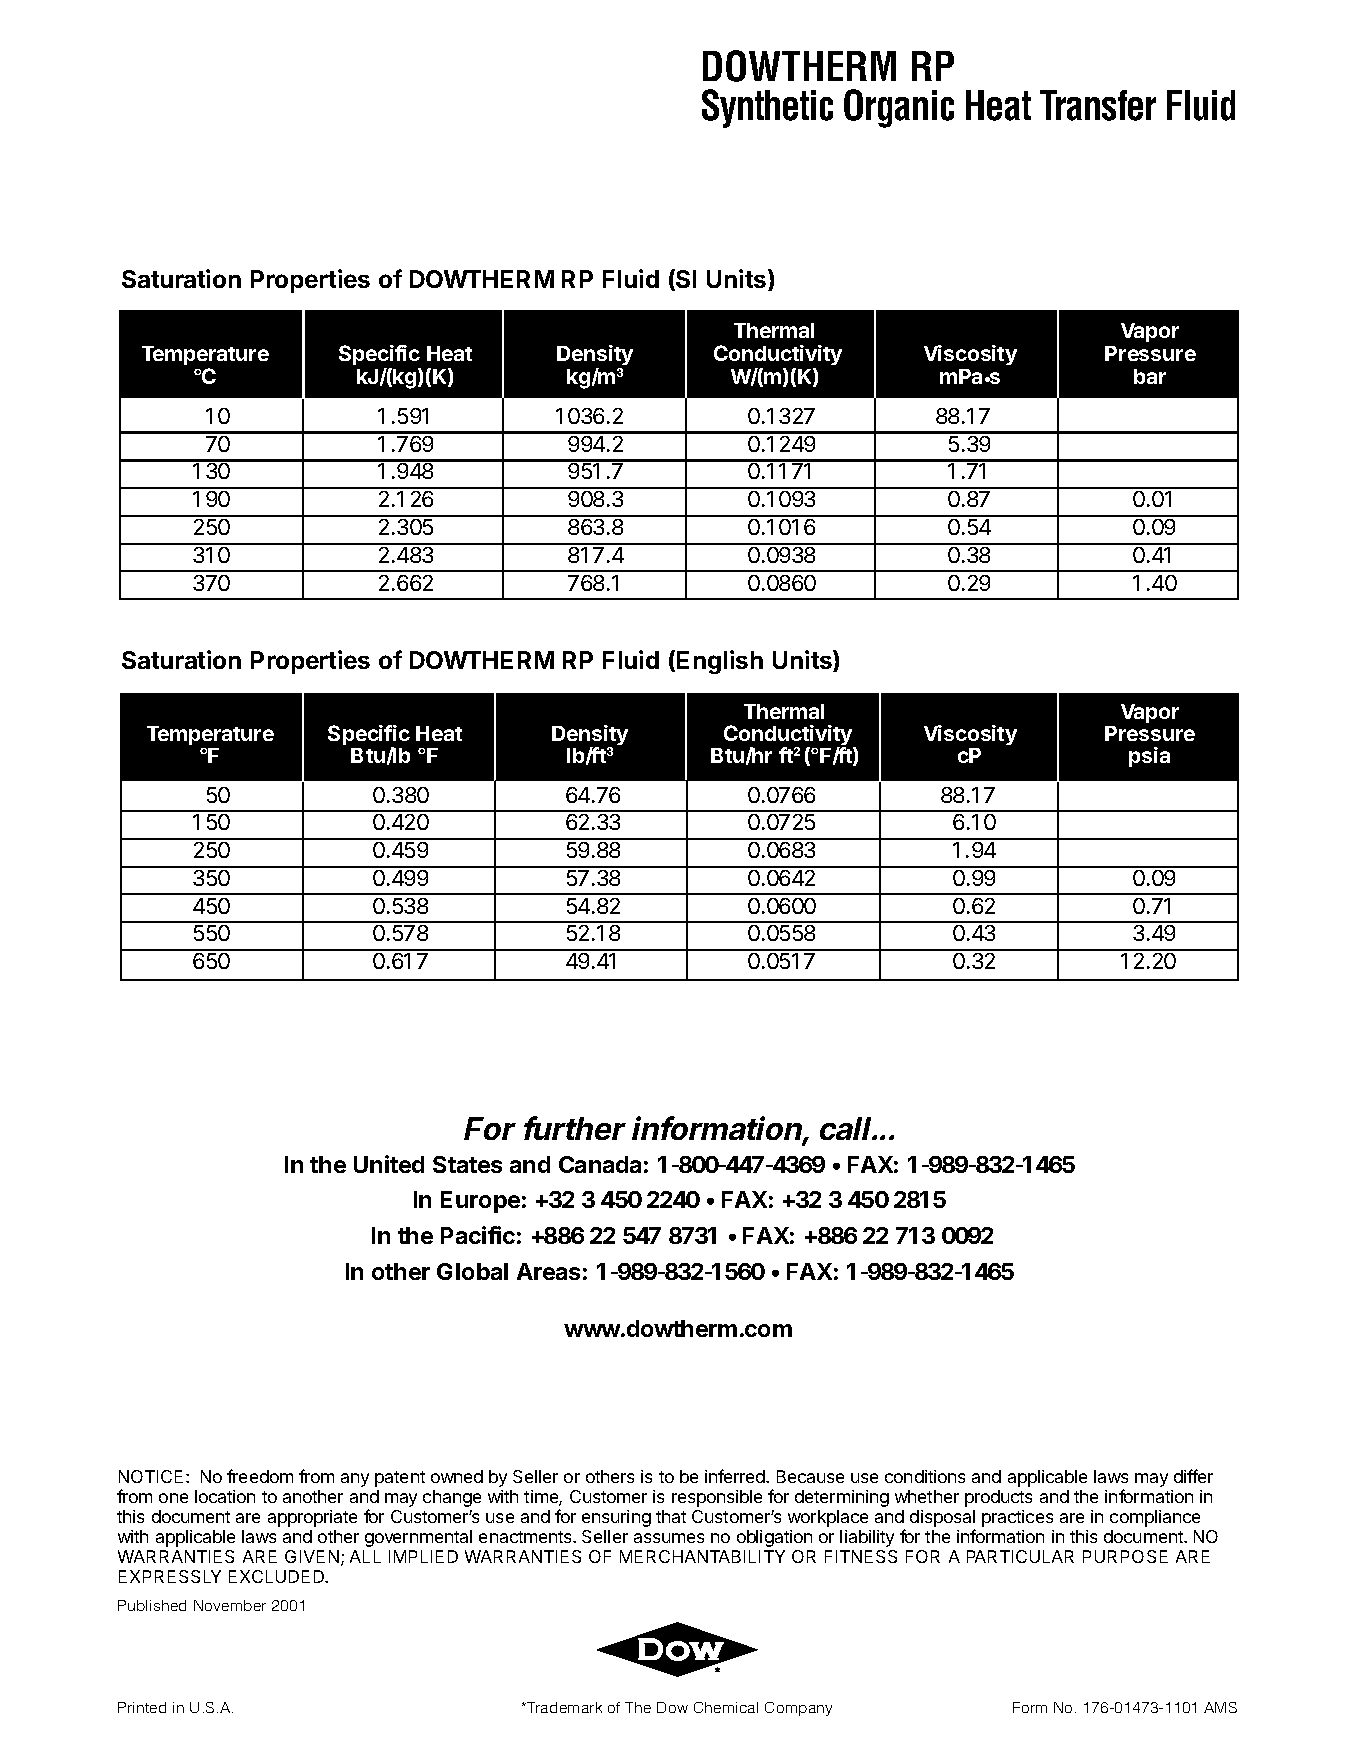 This screenshot has width=1360, height=1759. I want to click on States, so click(467, 1164).
